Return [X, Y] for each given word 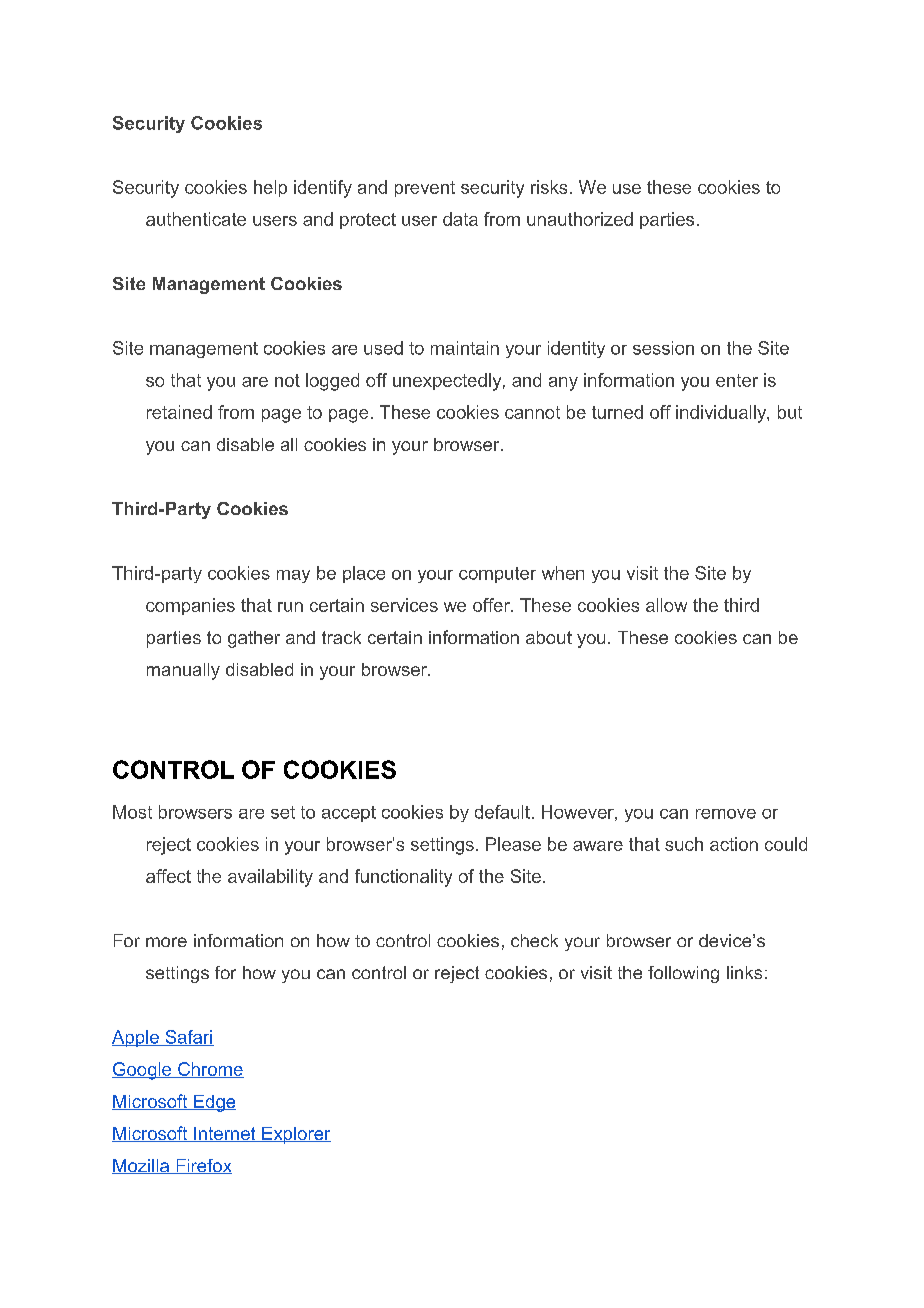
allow [666, 605]
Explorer [295, 1135]
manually [183, 671]
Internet [225, 1134]
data [460, 219]
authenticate [196, 219]
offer [492, 605]
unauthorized [580, 219]
